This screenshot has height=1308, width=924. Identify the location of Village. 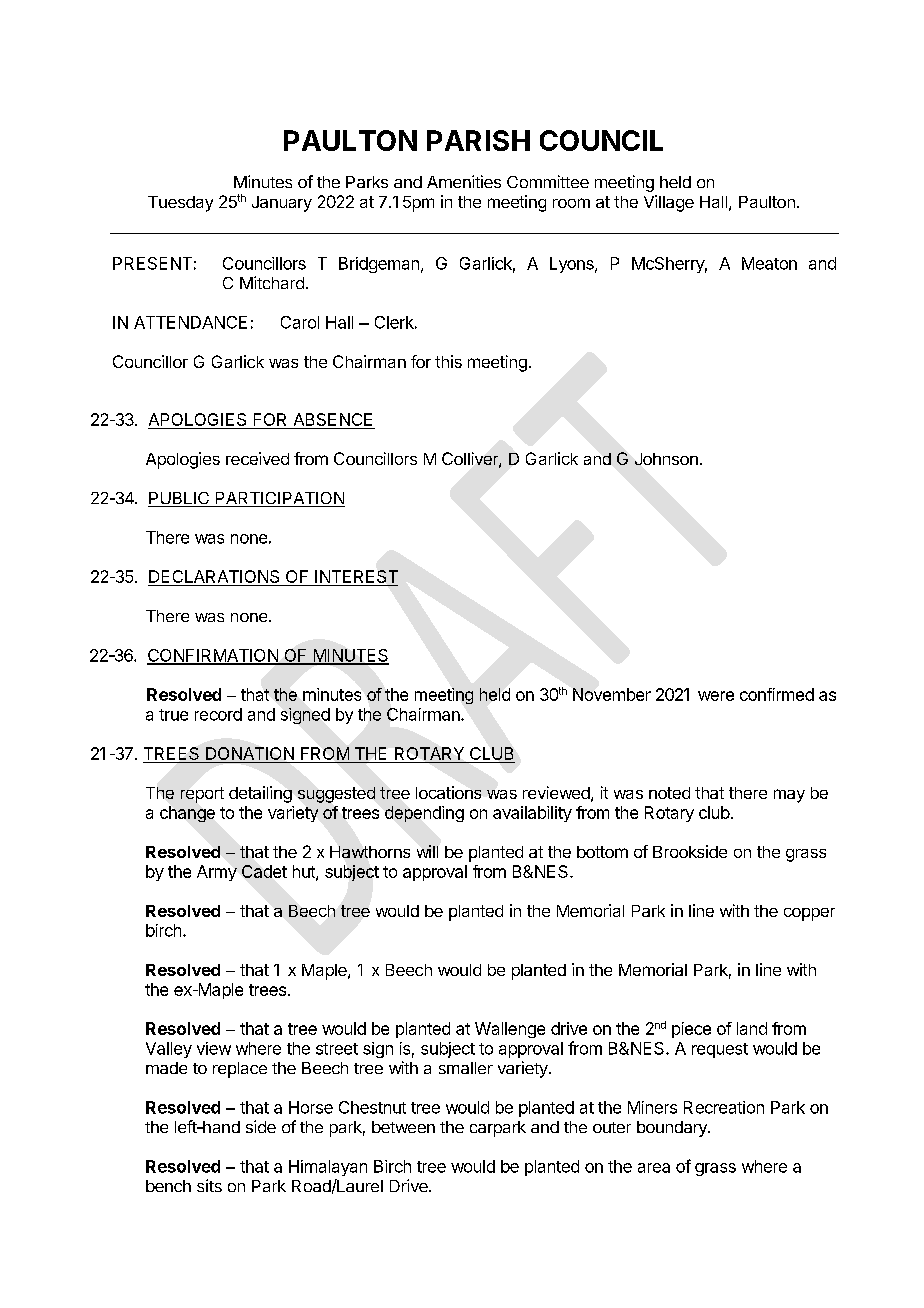
(669, 203).
